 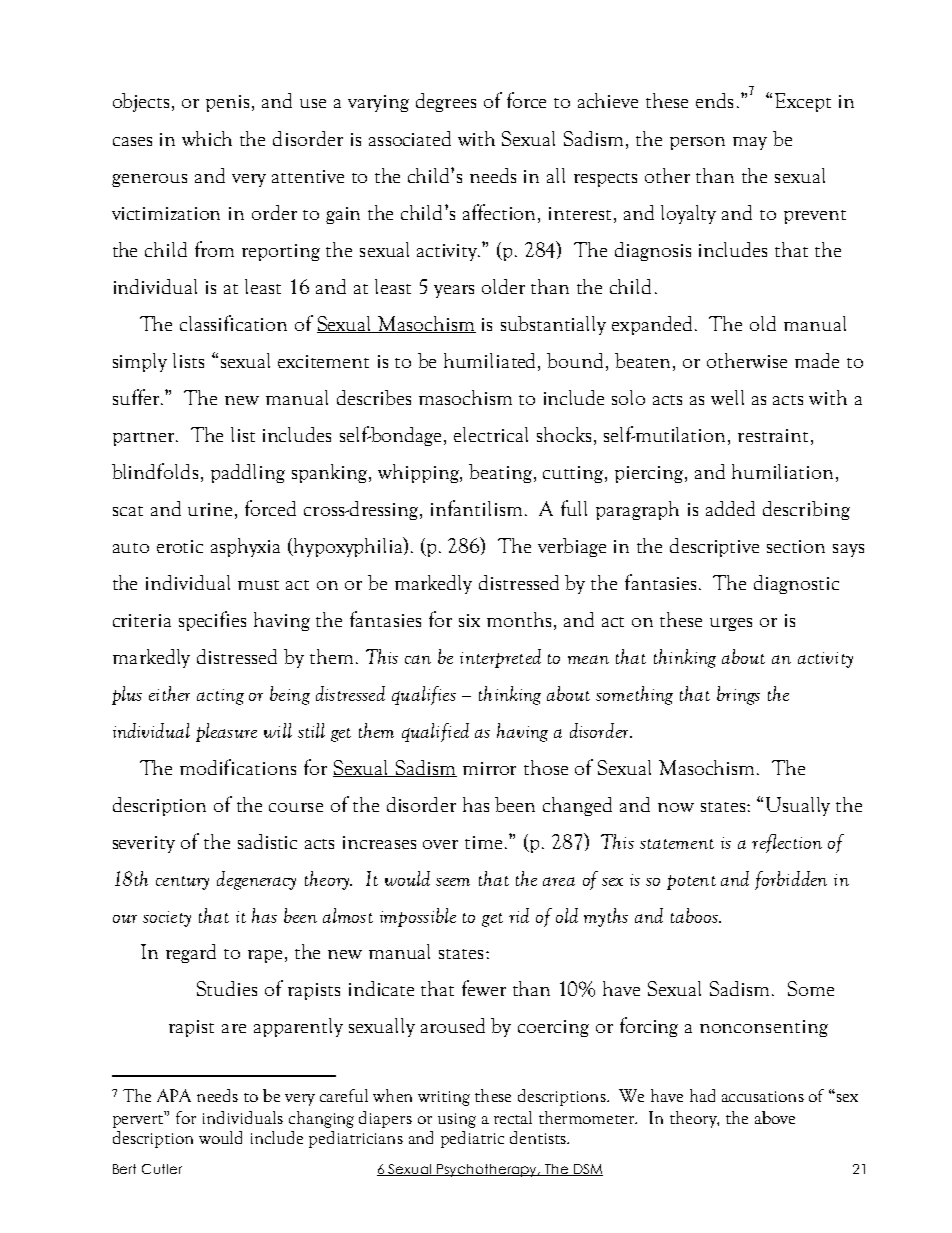 What do you see at coordinates (238, 767) in the document?
I see `modifications` at bounding box center [238, 767].
